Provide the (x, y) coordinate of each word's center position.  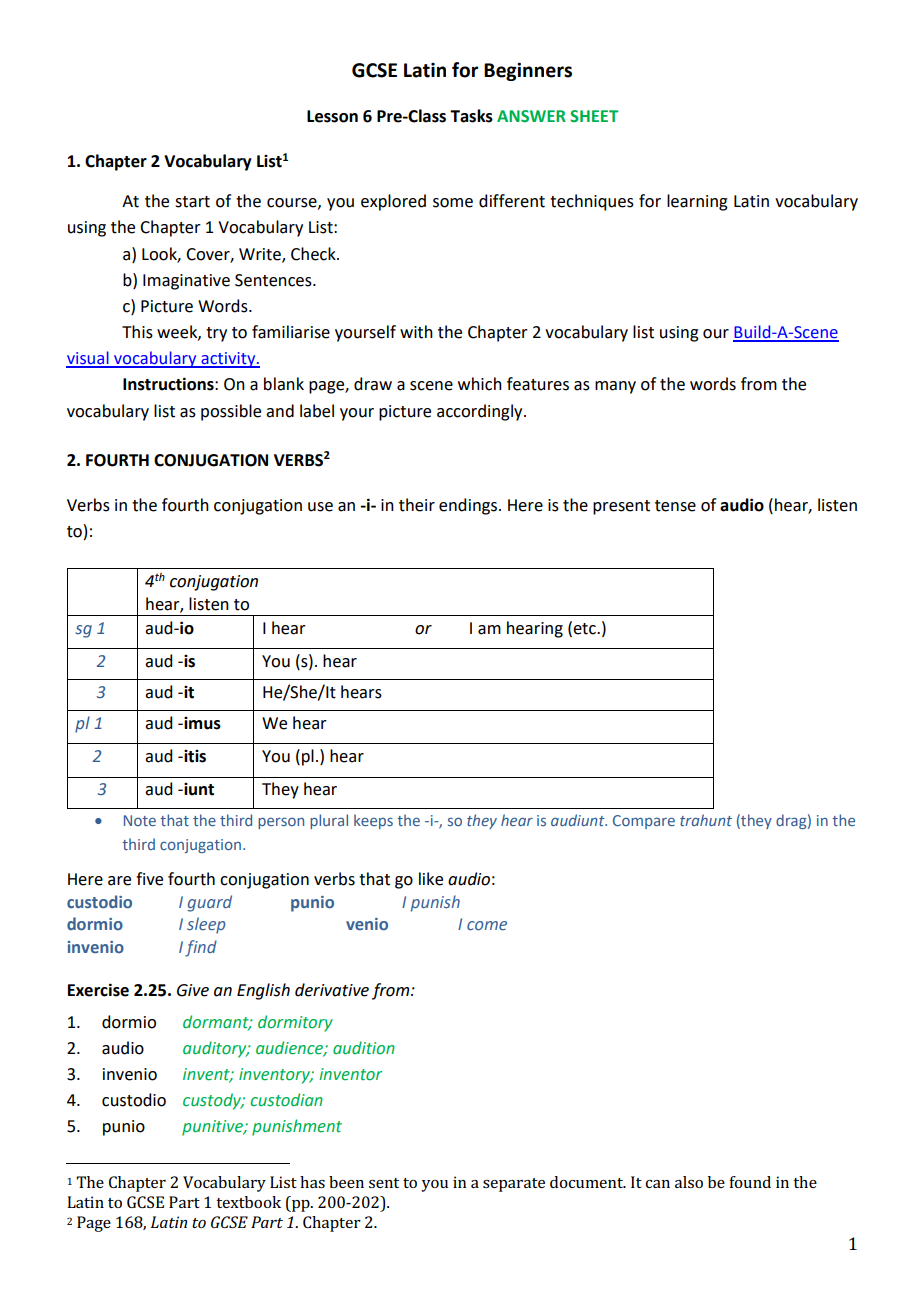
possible (231, 412)
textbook (248, 1202)
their (417, 505)
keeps (373, 821)
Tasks (471, 116)
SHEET (594, 116)
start (192, 202)
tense (675, 506)
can (657, 1184)
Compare (644, 822)
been (346, 1182)
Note (140, 820)
